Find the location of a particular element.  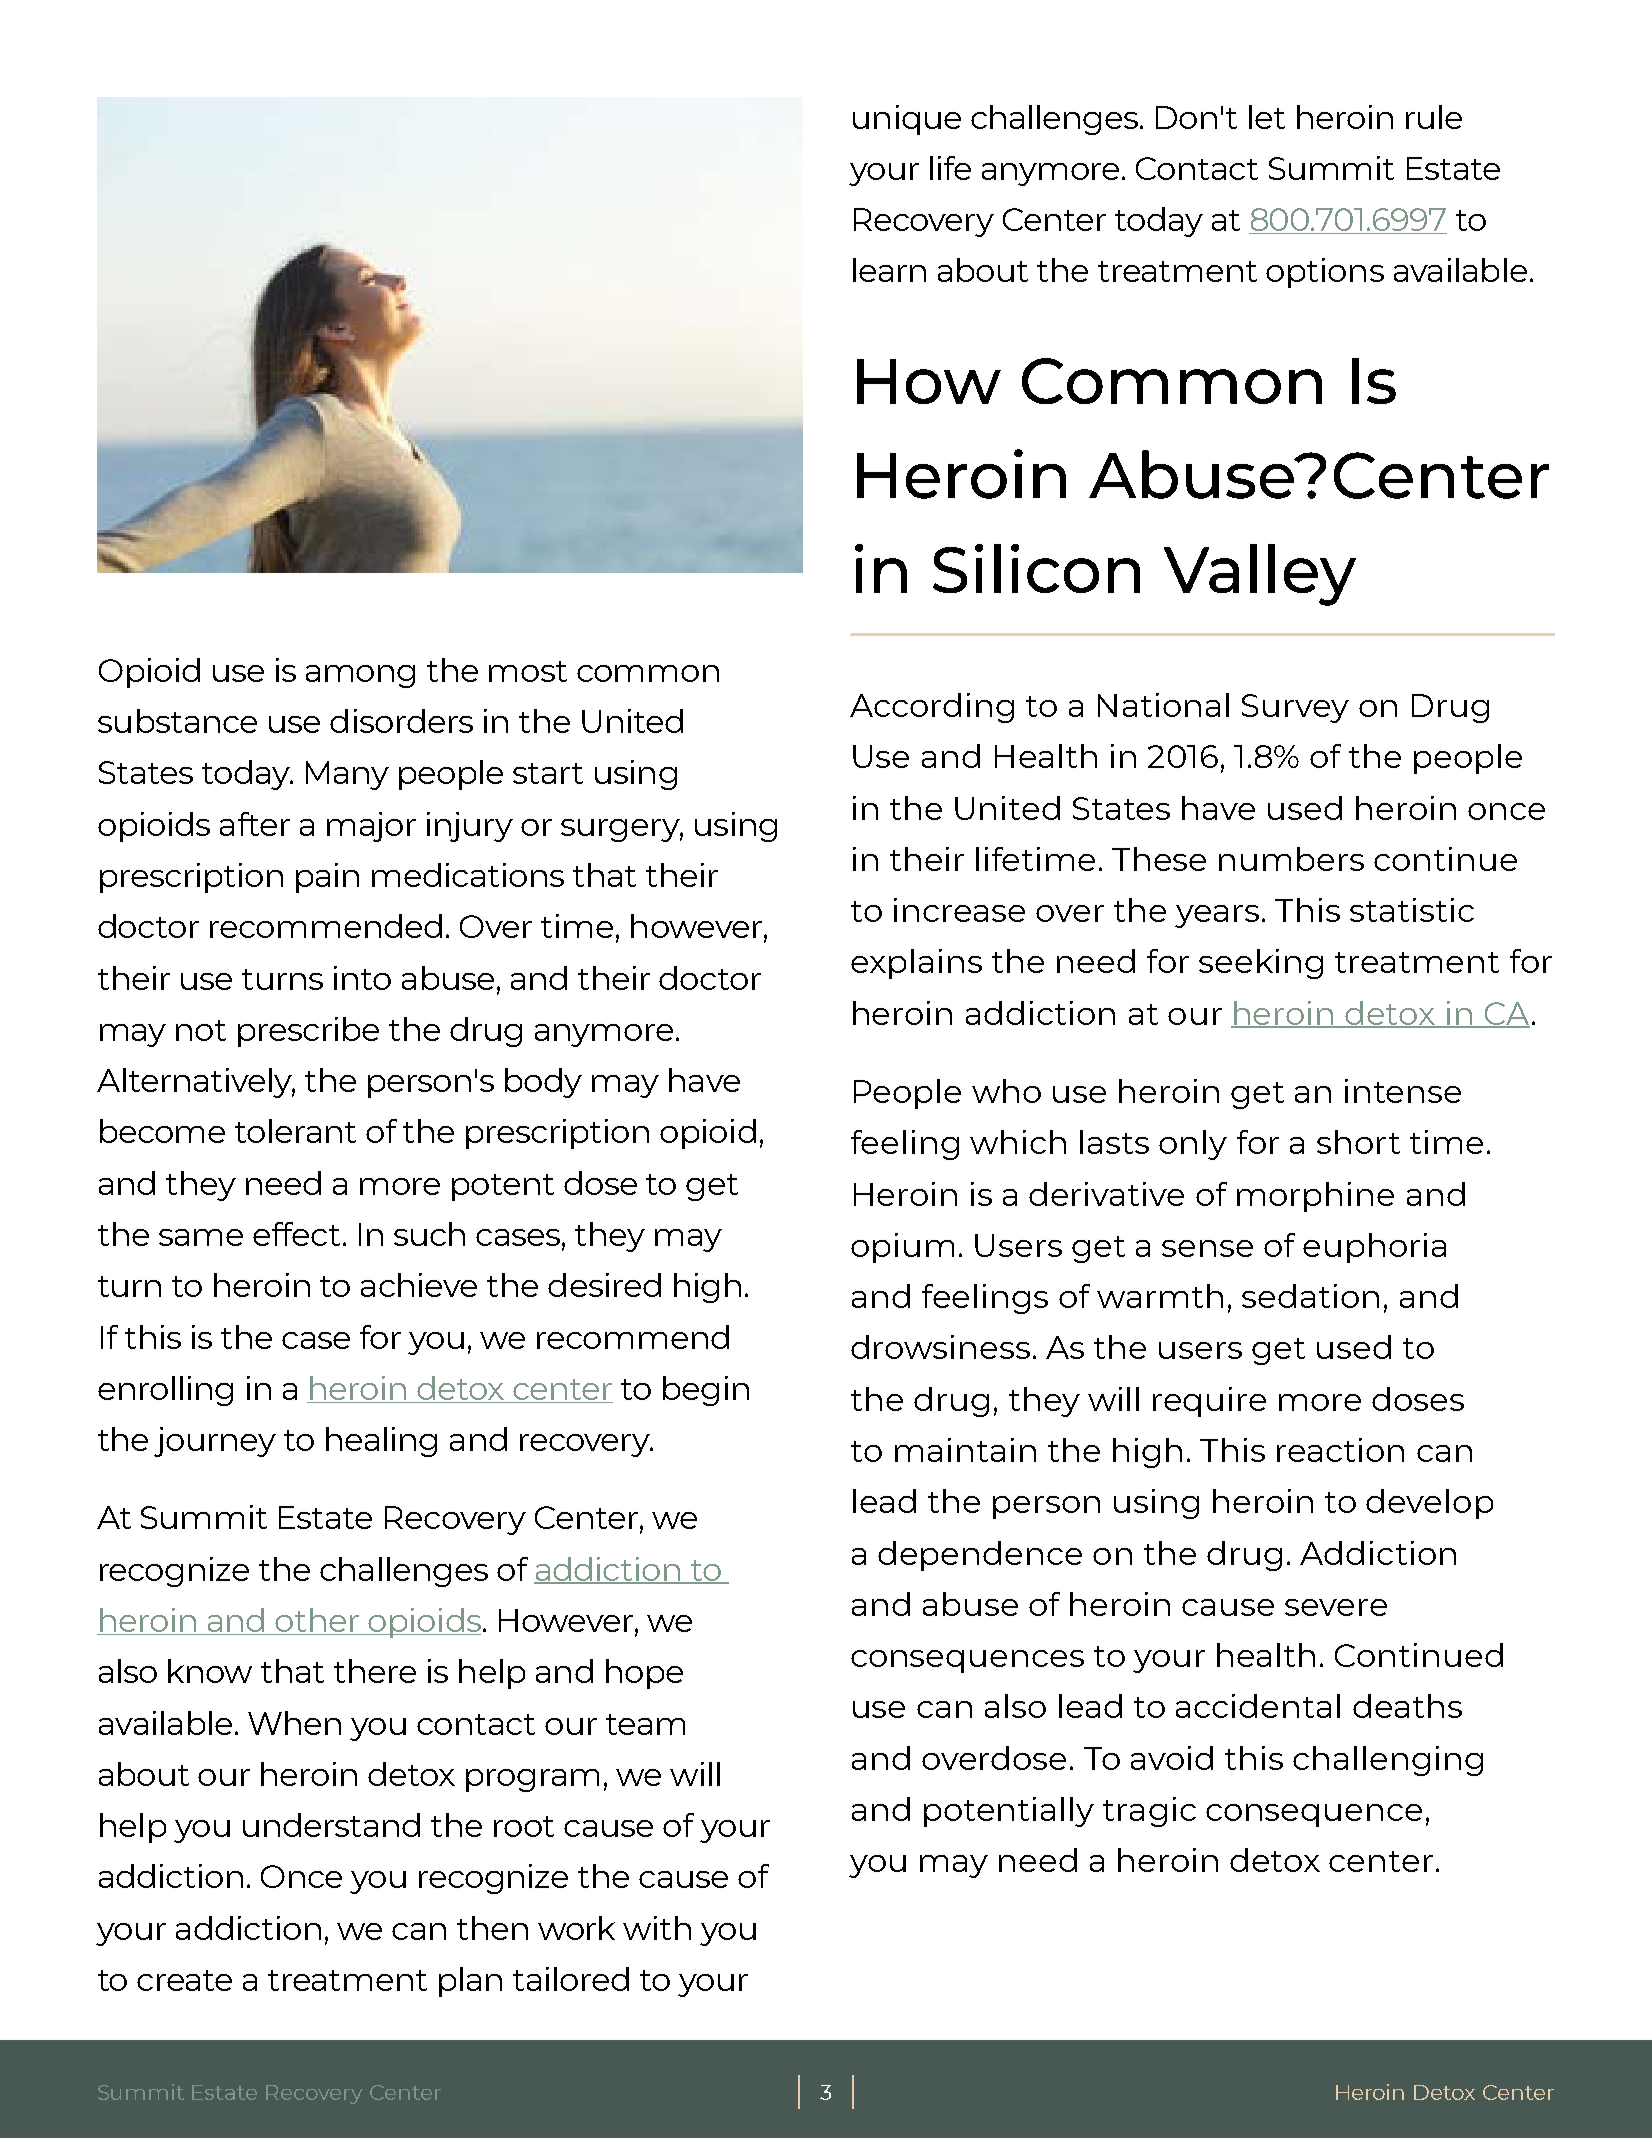

achieve is located at coordinates (419, 1285).
